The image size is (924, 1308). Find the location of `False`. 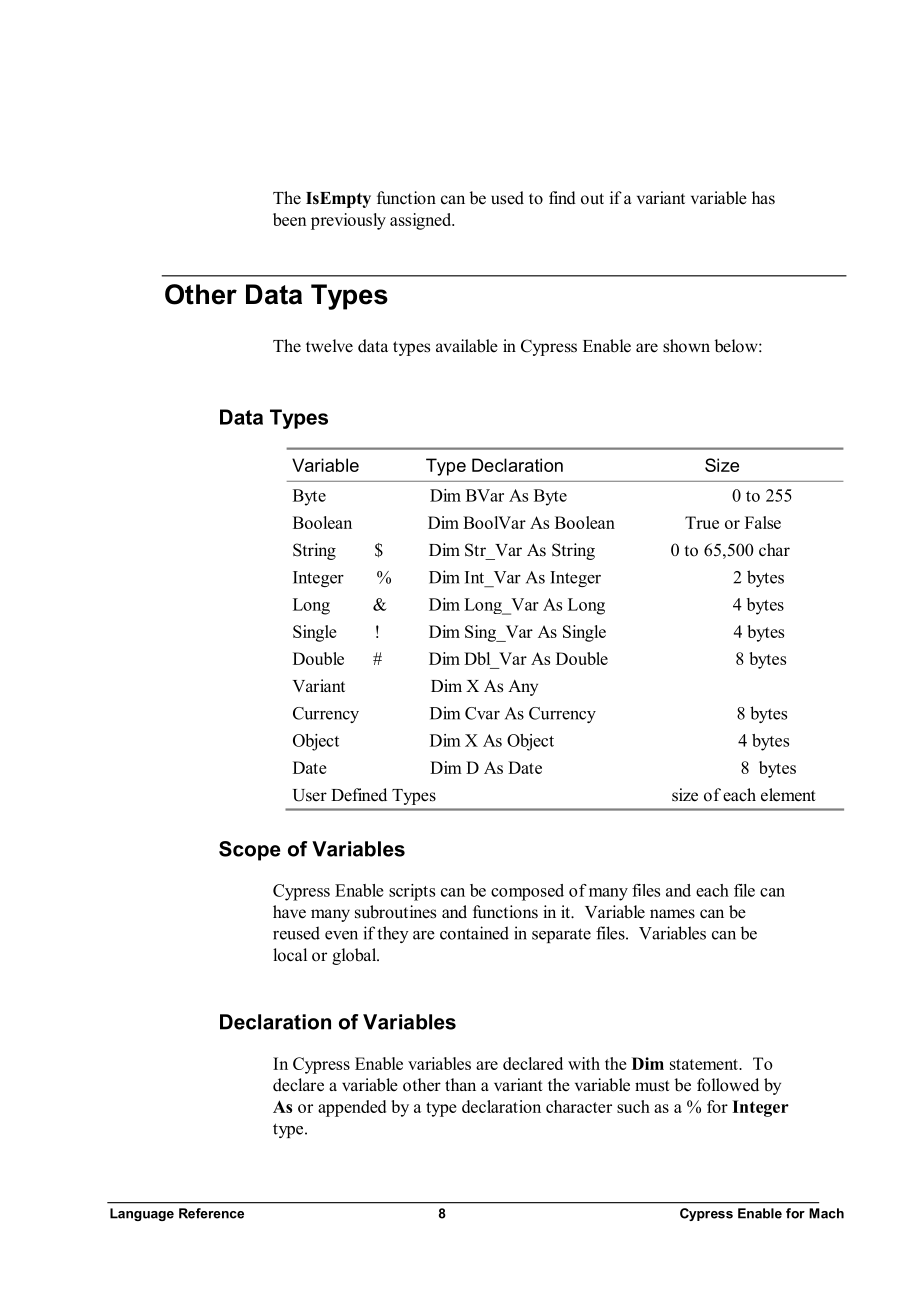

False is located at coordinates (763, 522).
